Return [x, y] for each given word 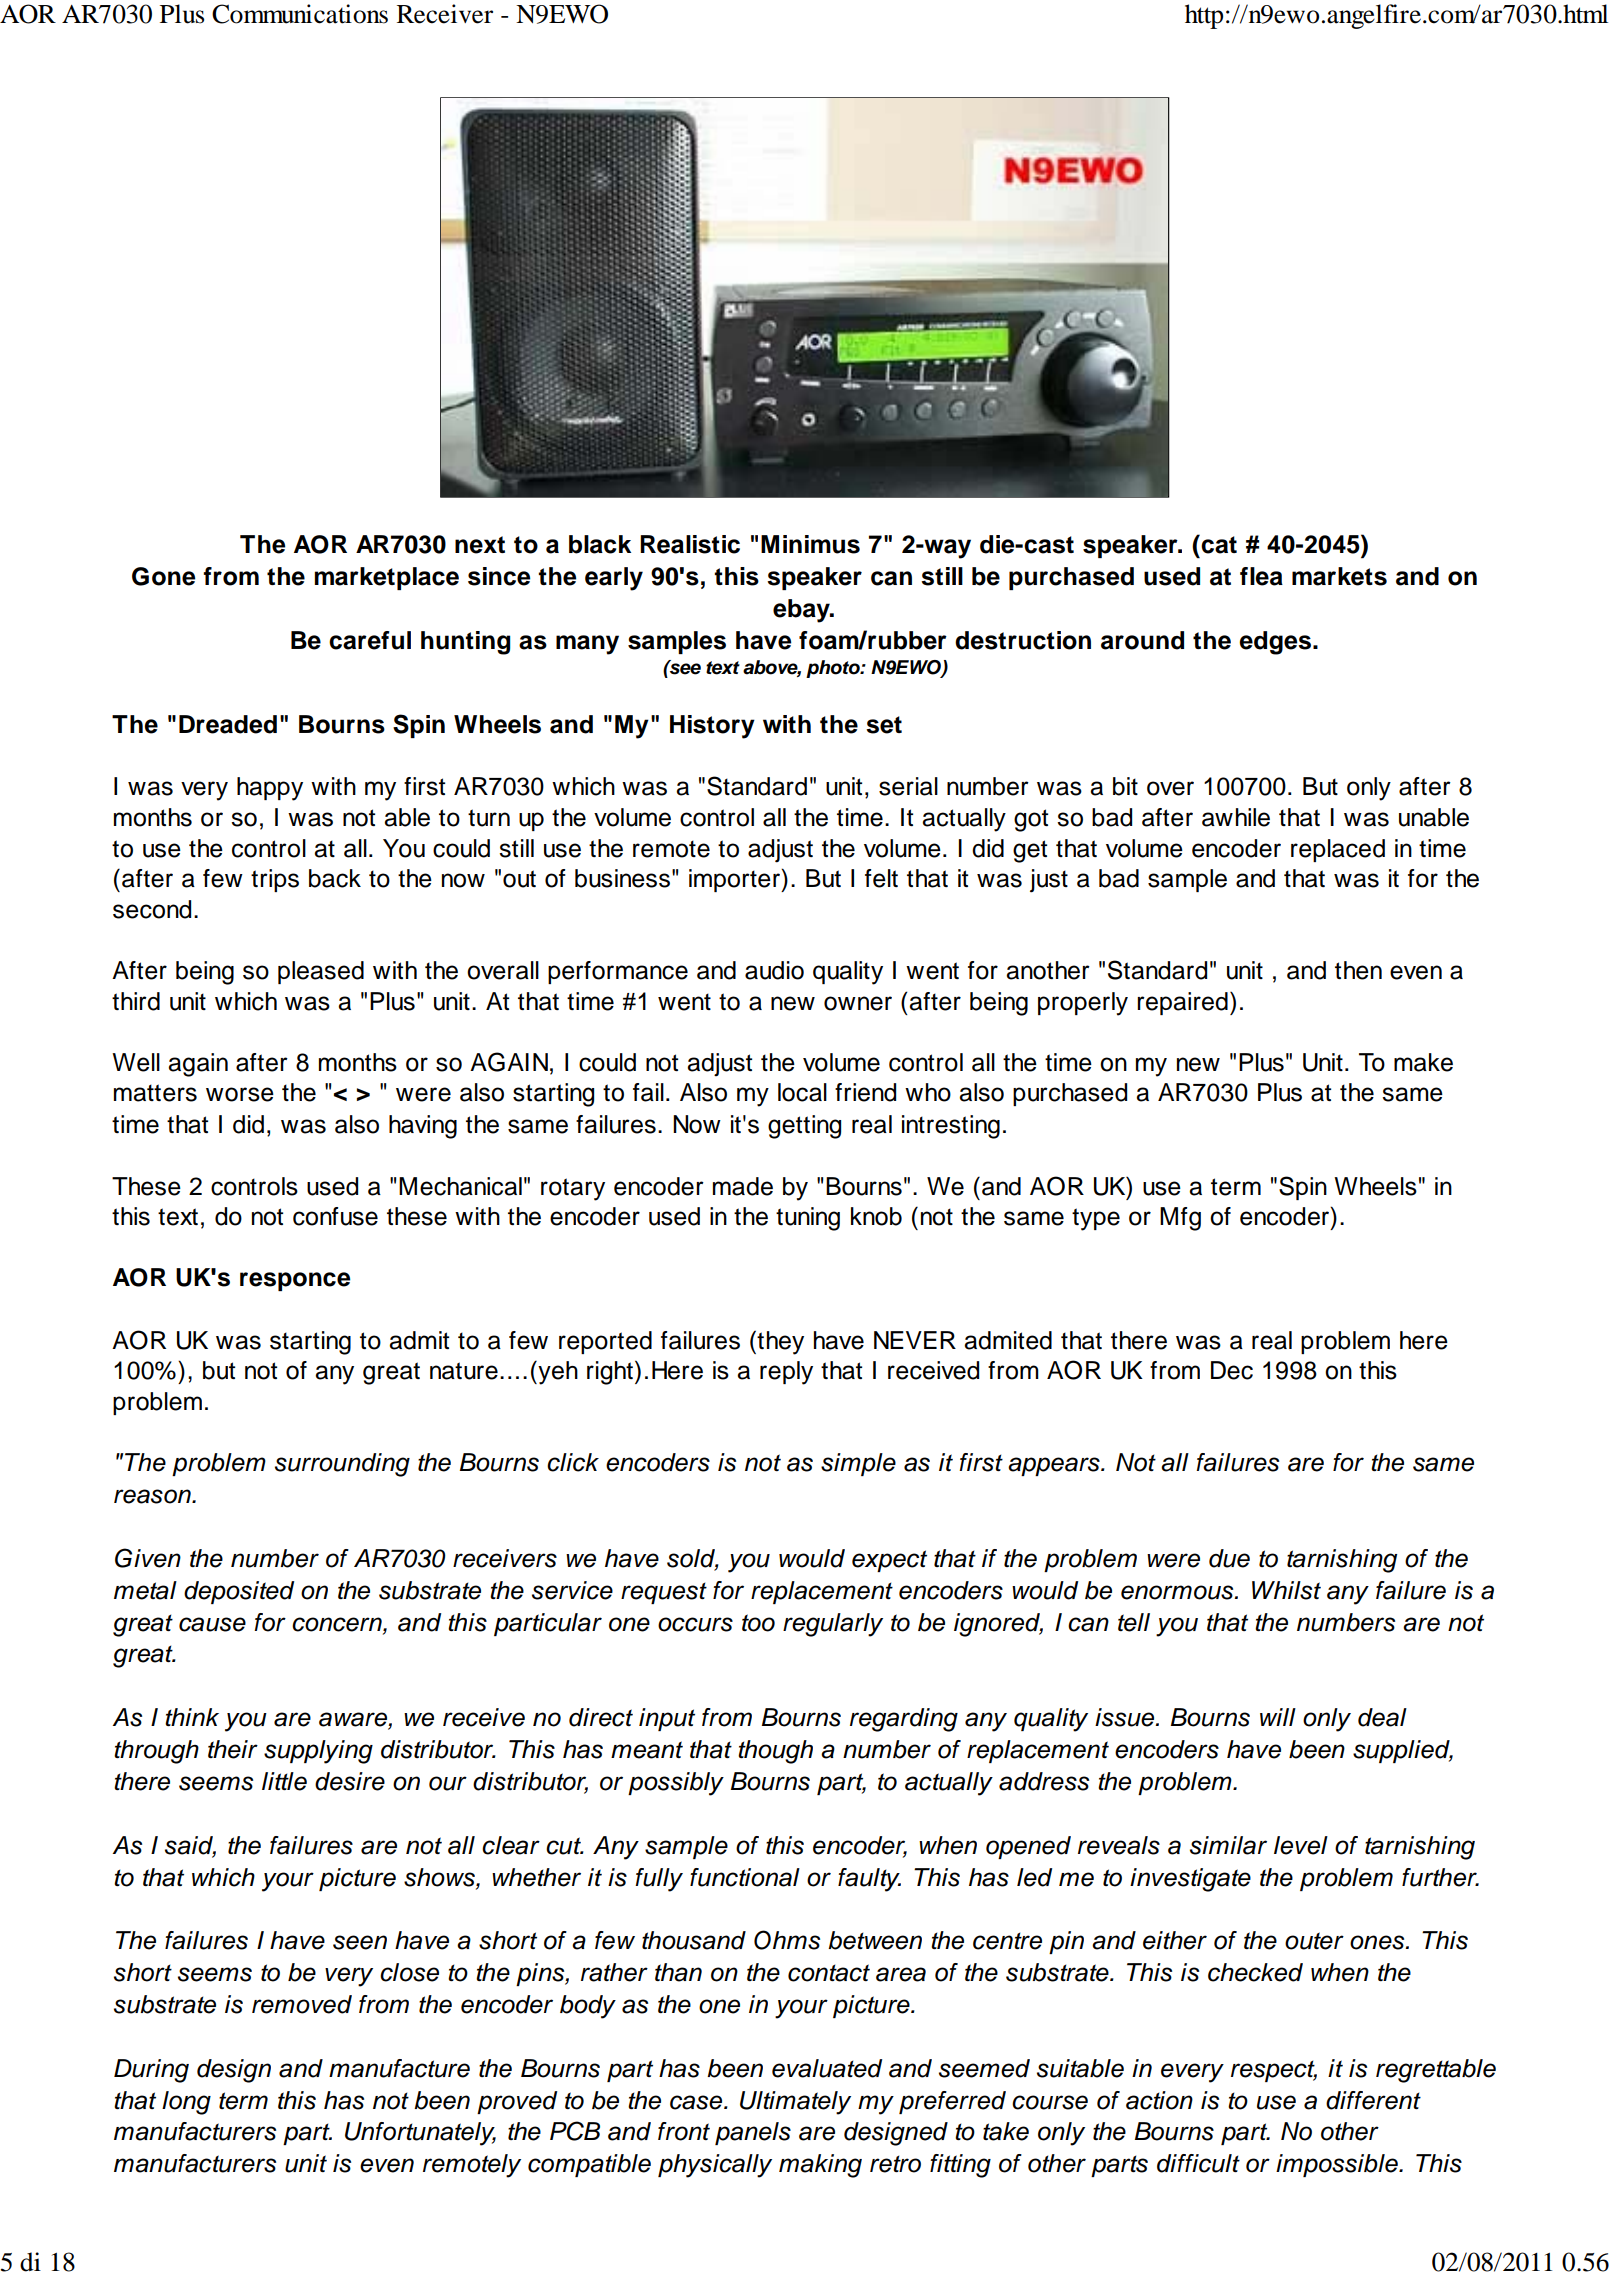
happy [270, 789]
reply [786, 1373]
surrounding [342, 1465]
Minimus [810, 544]
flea [1261, 576]
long [186, 2103]
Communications [300, 14]
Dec [1232, 1370]
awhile [1236, 817]
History [712, 727]
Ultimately [795, 2103]
